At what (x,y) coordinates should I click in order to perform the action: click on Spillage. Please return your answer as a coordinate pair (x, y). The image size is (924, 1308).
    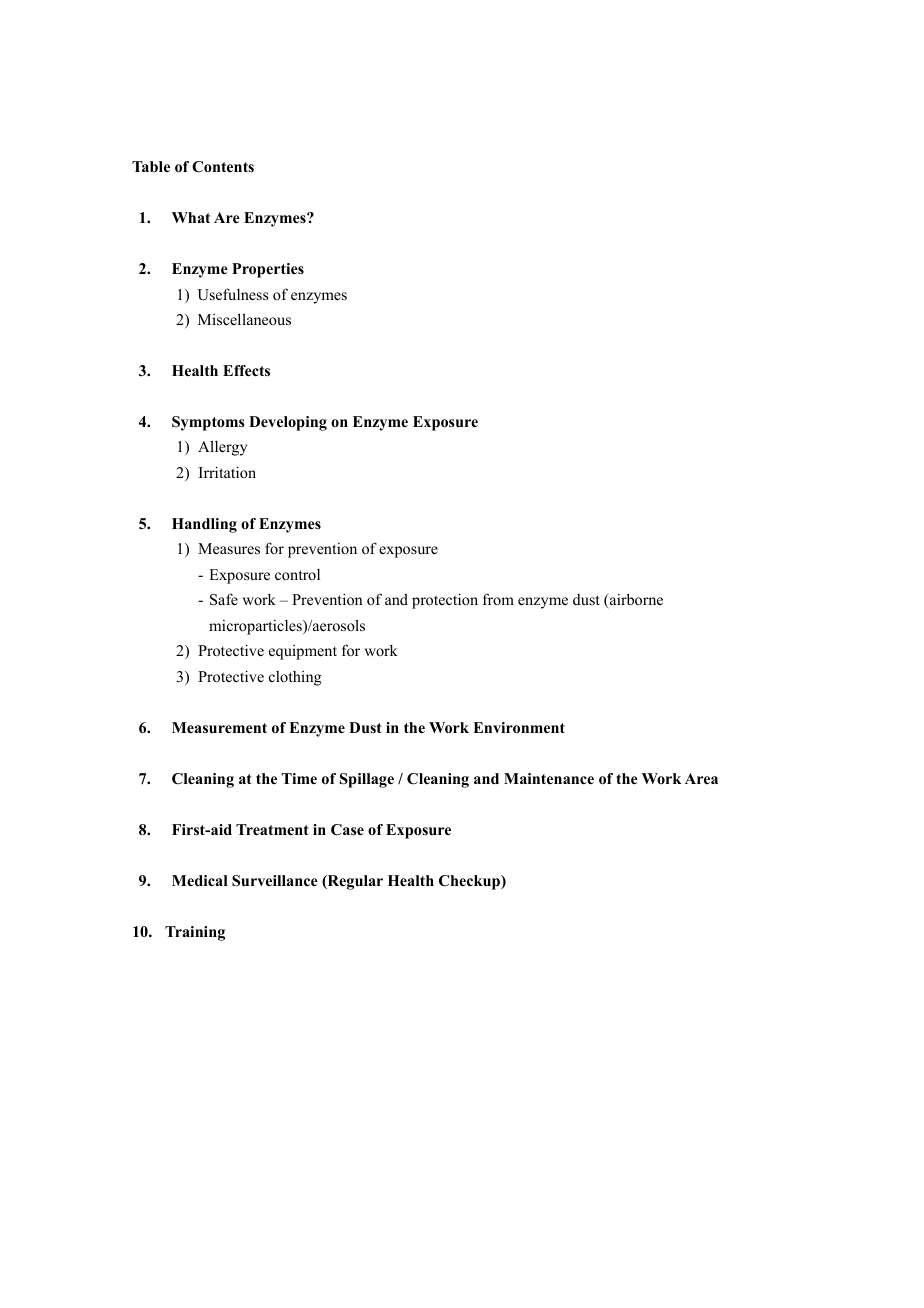
    Looking at the image, I should click on (367, 780).
